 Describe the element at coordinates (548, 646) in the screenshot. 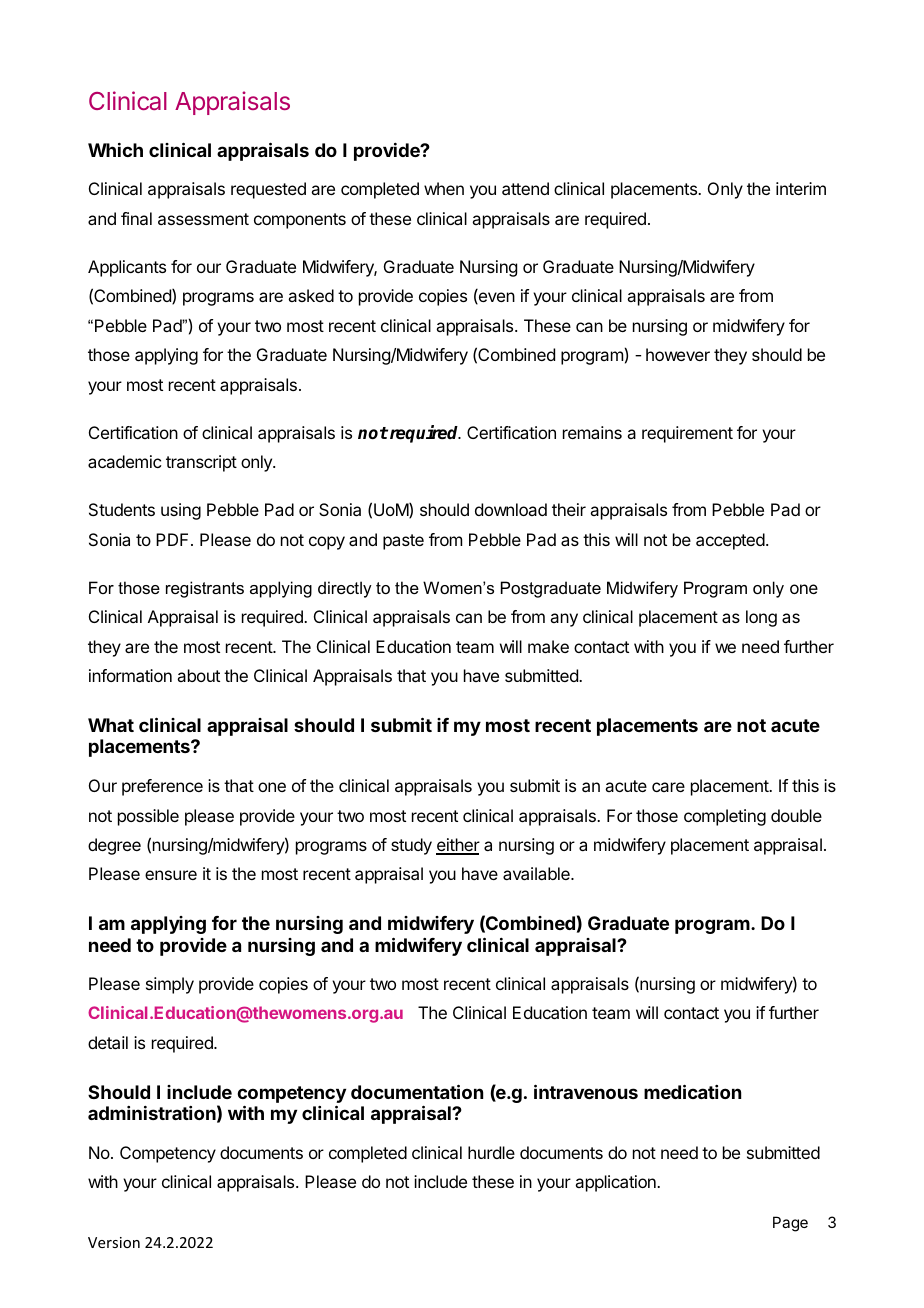

I see `make` at that location.
